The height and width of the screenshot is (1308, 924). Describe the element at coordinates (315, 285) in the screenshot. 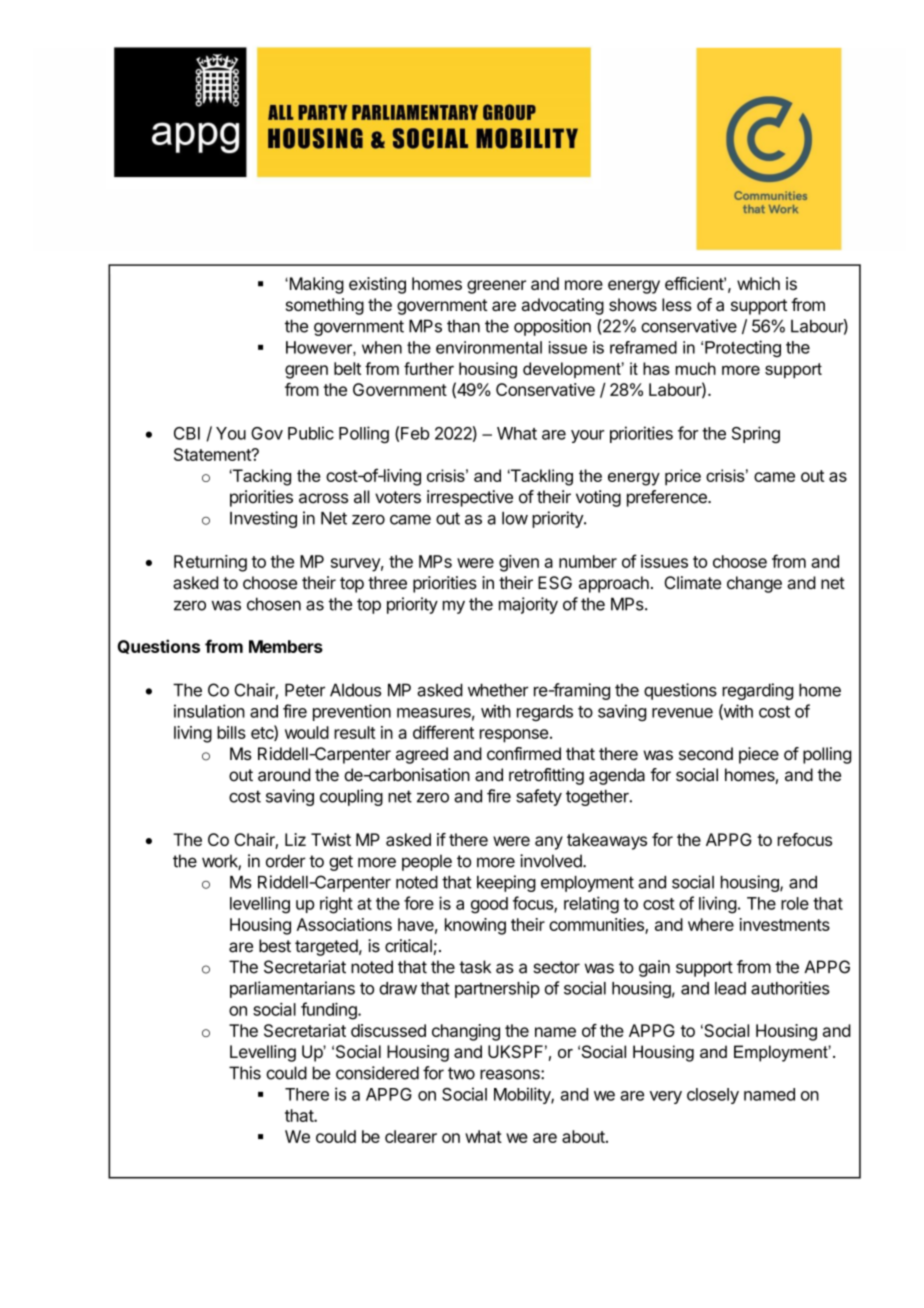

I see `Making` at that location.
